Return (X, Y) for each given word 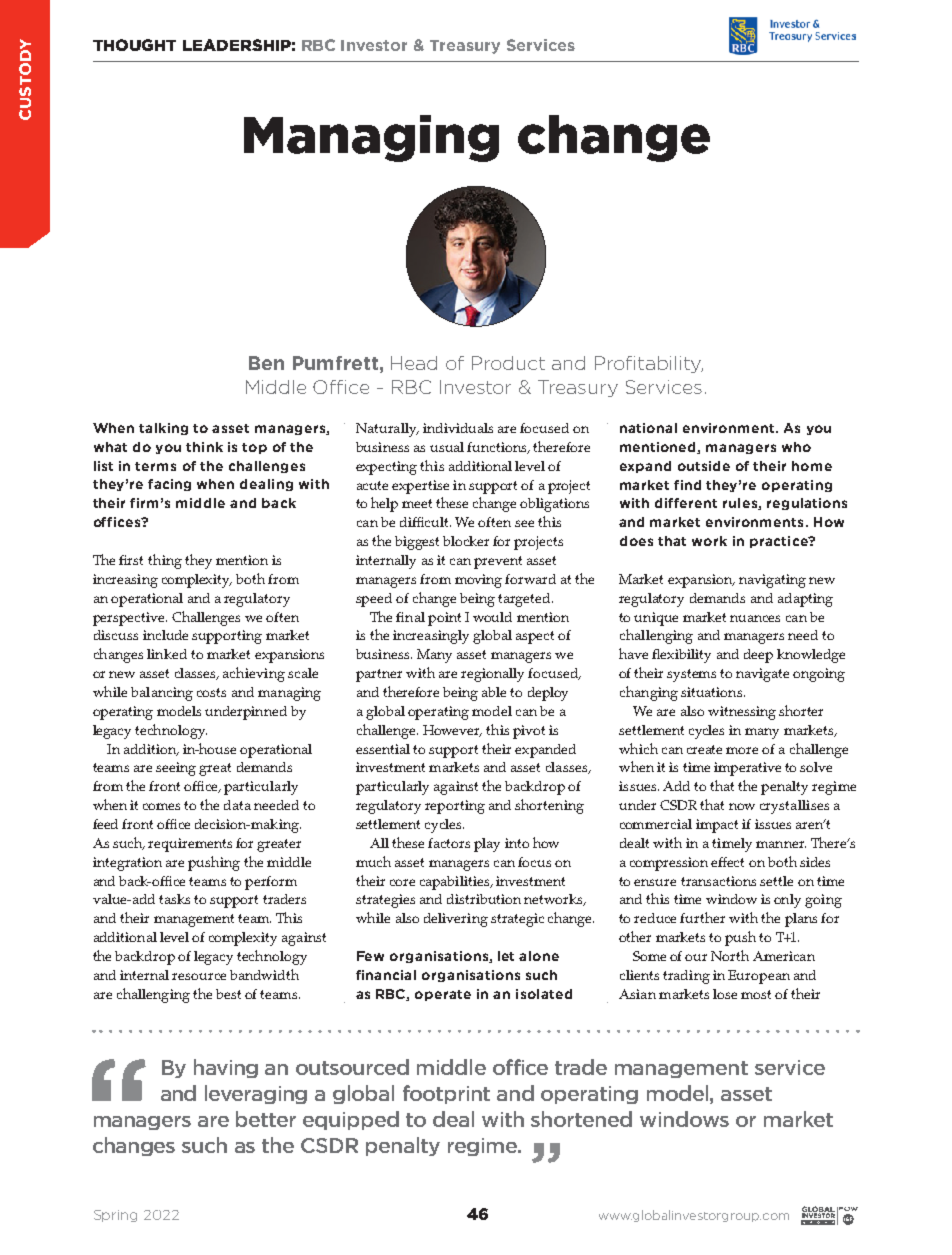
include (165, 635)
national (648, 428)
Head (414, 363)
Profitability (649, 364)
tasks (174, 899)
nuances (755, 618)
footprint (446, 1094)
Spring (115, 1216)
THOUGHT (134, 45)
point (444, 619)
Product (508, 363)
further (702, 917)
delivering (456, 920)
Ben (266, 363)
